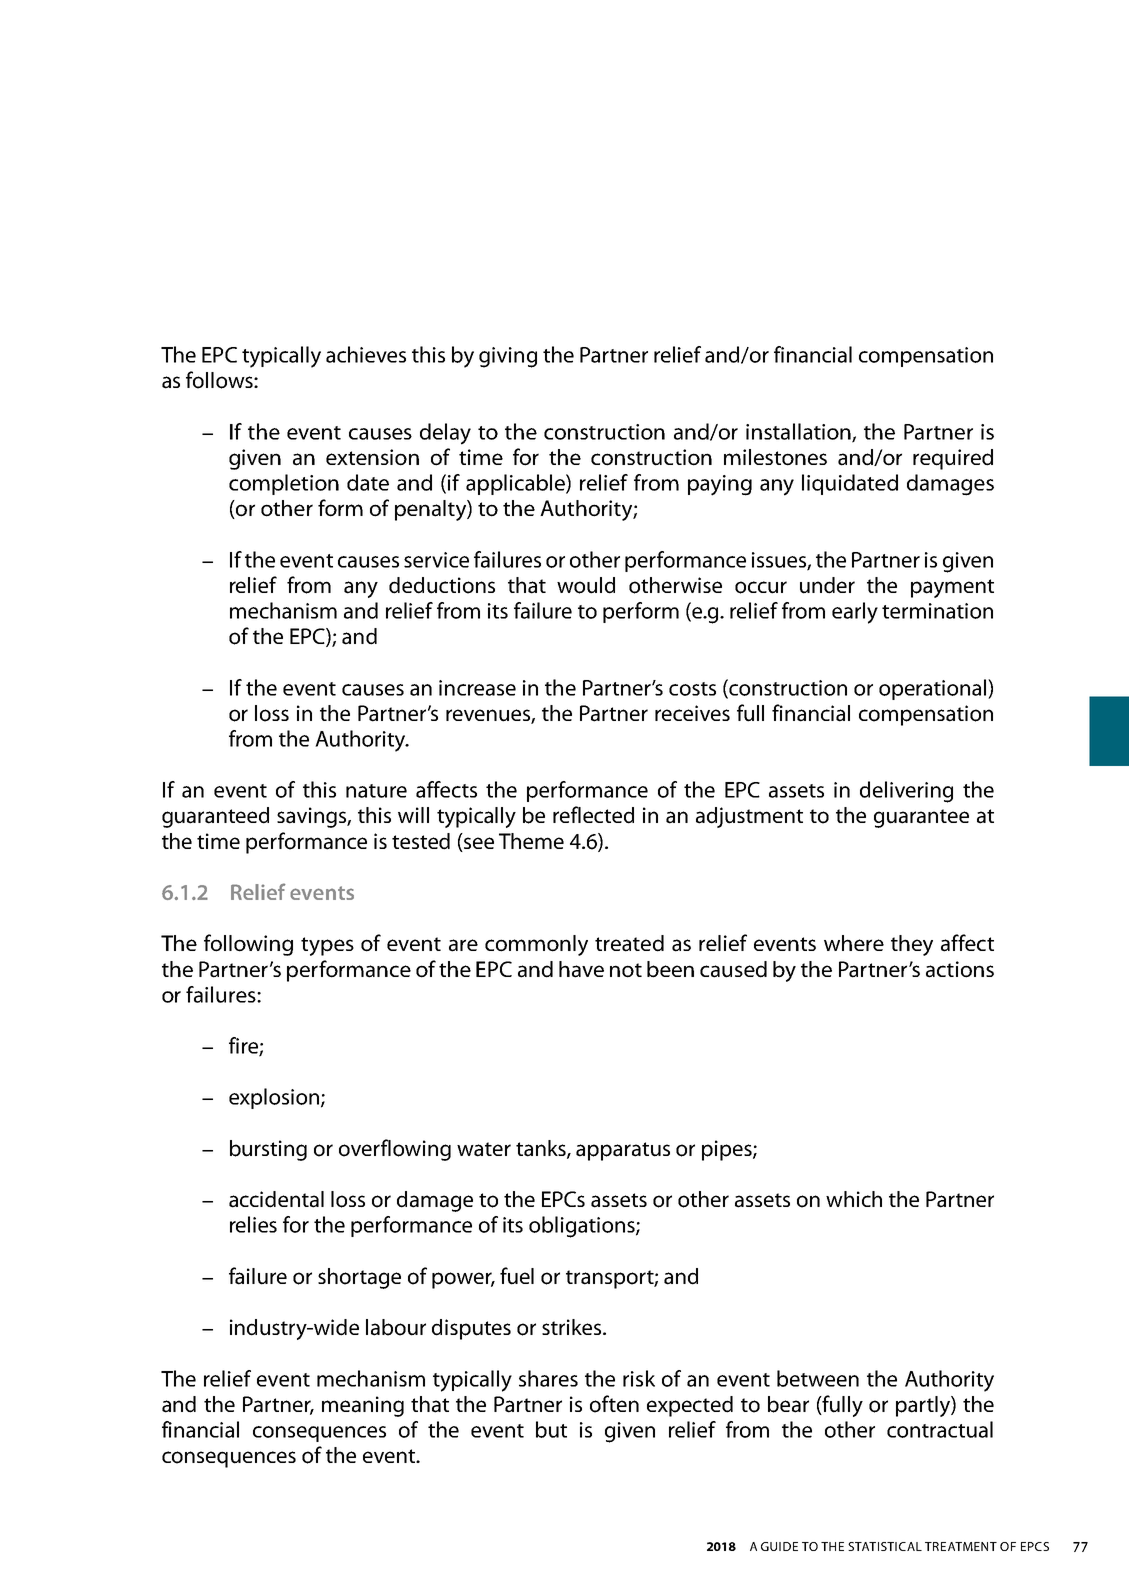 This screenshot has height=1596, width=1129. Describe the element at coordinates (854, 943) in the screenshot. I see `where` at that location.
